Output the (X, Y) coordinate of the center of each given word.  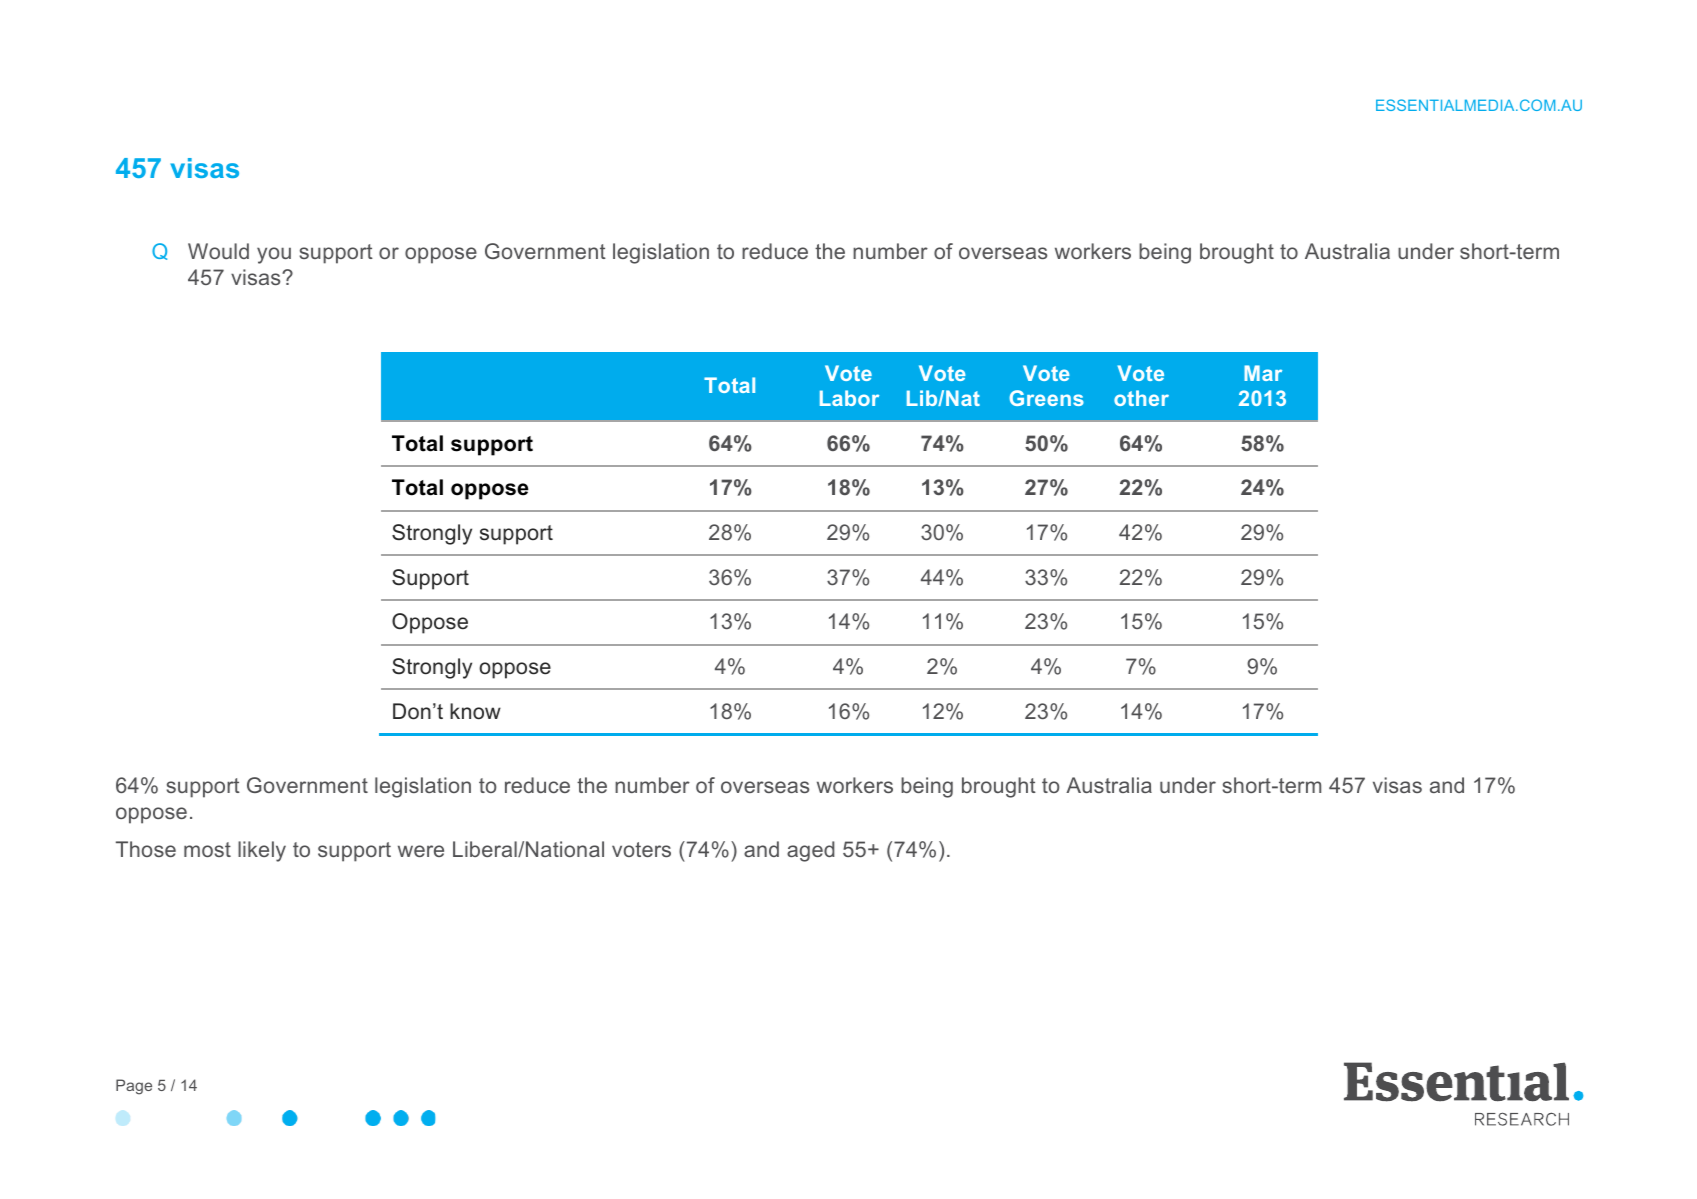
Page (134, 1087)
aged (811, 851)
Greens (1046, 398)
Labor (849, 398)
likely (262, 851)
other (1141, 398)
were (421, 851)
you (274, 255)
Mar (1263, 373)
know (475, 711)
